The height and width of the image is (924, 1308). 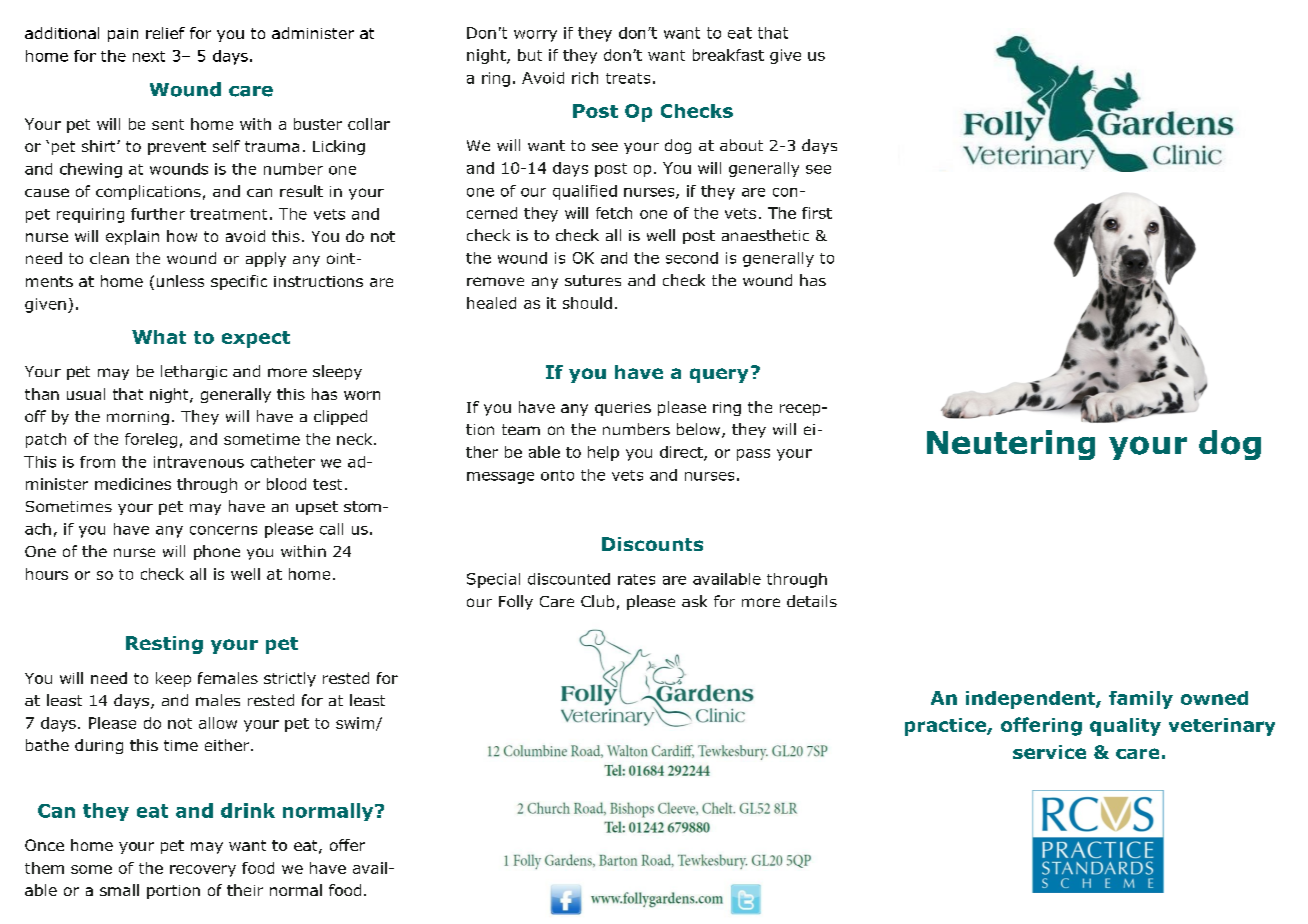 What do you see at coordinates (199, 462) in the image?
I see `intravenous` at bounding box center [199, 462].
